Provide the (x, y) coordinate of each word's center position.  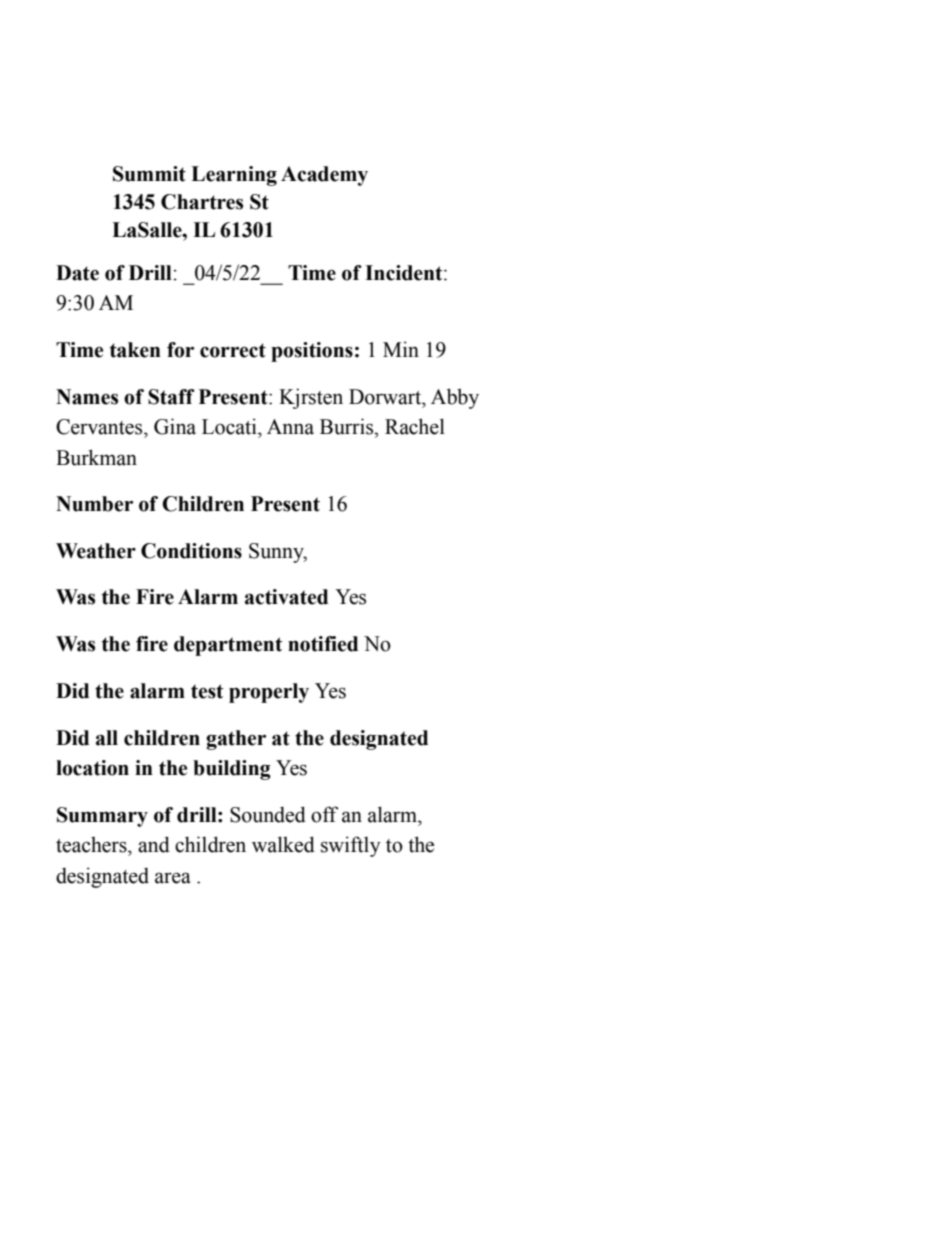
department (228, 646)
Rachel (415, 426)
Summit (149, 174)
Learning (234, 176)
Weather (96, 551)
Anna (290, 427)
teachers (92, 844)
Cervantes (100, 427)
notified (323, 644)
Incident (405, 273)
